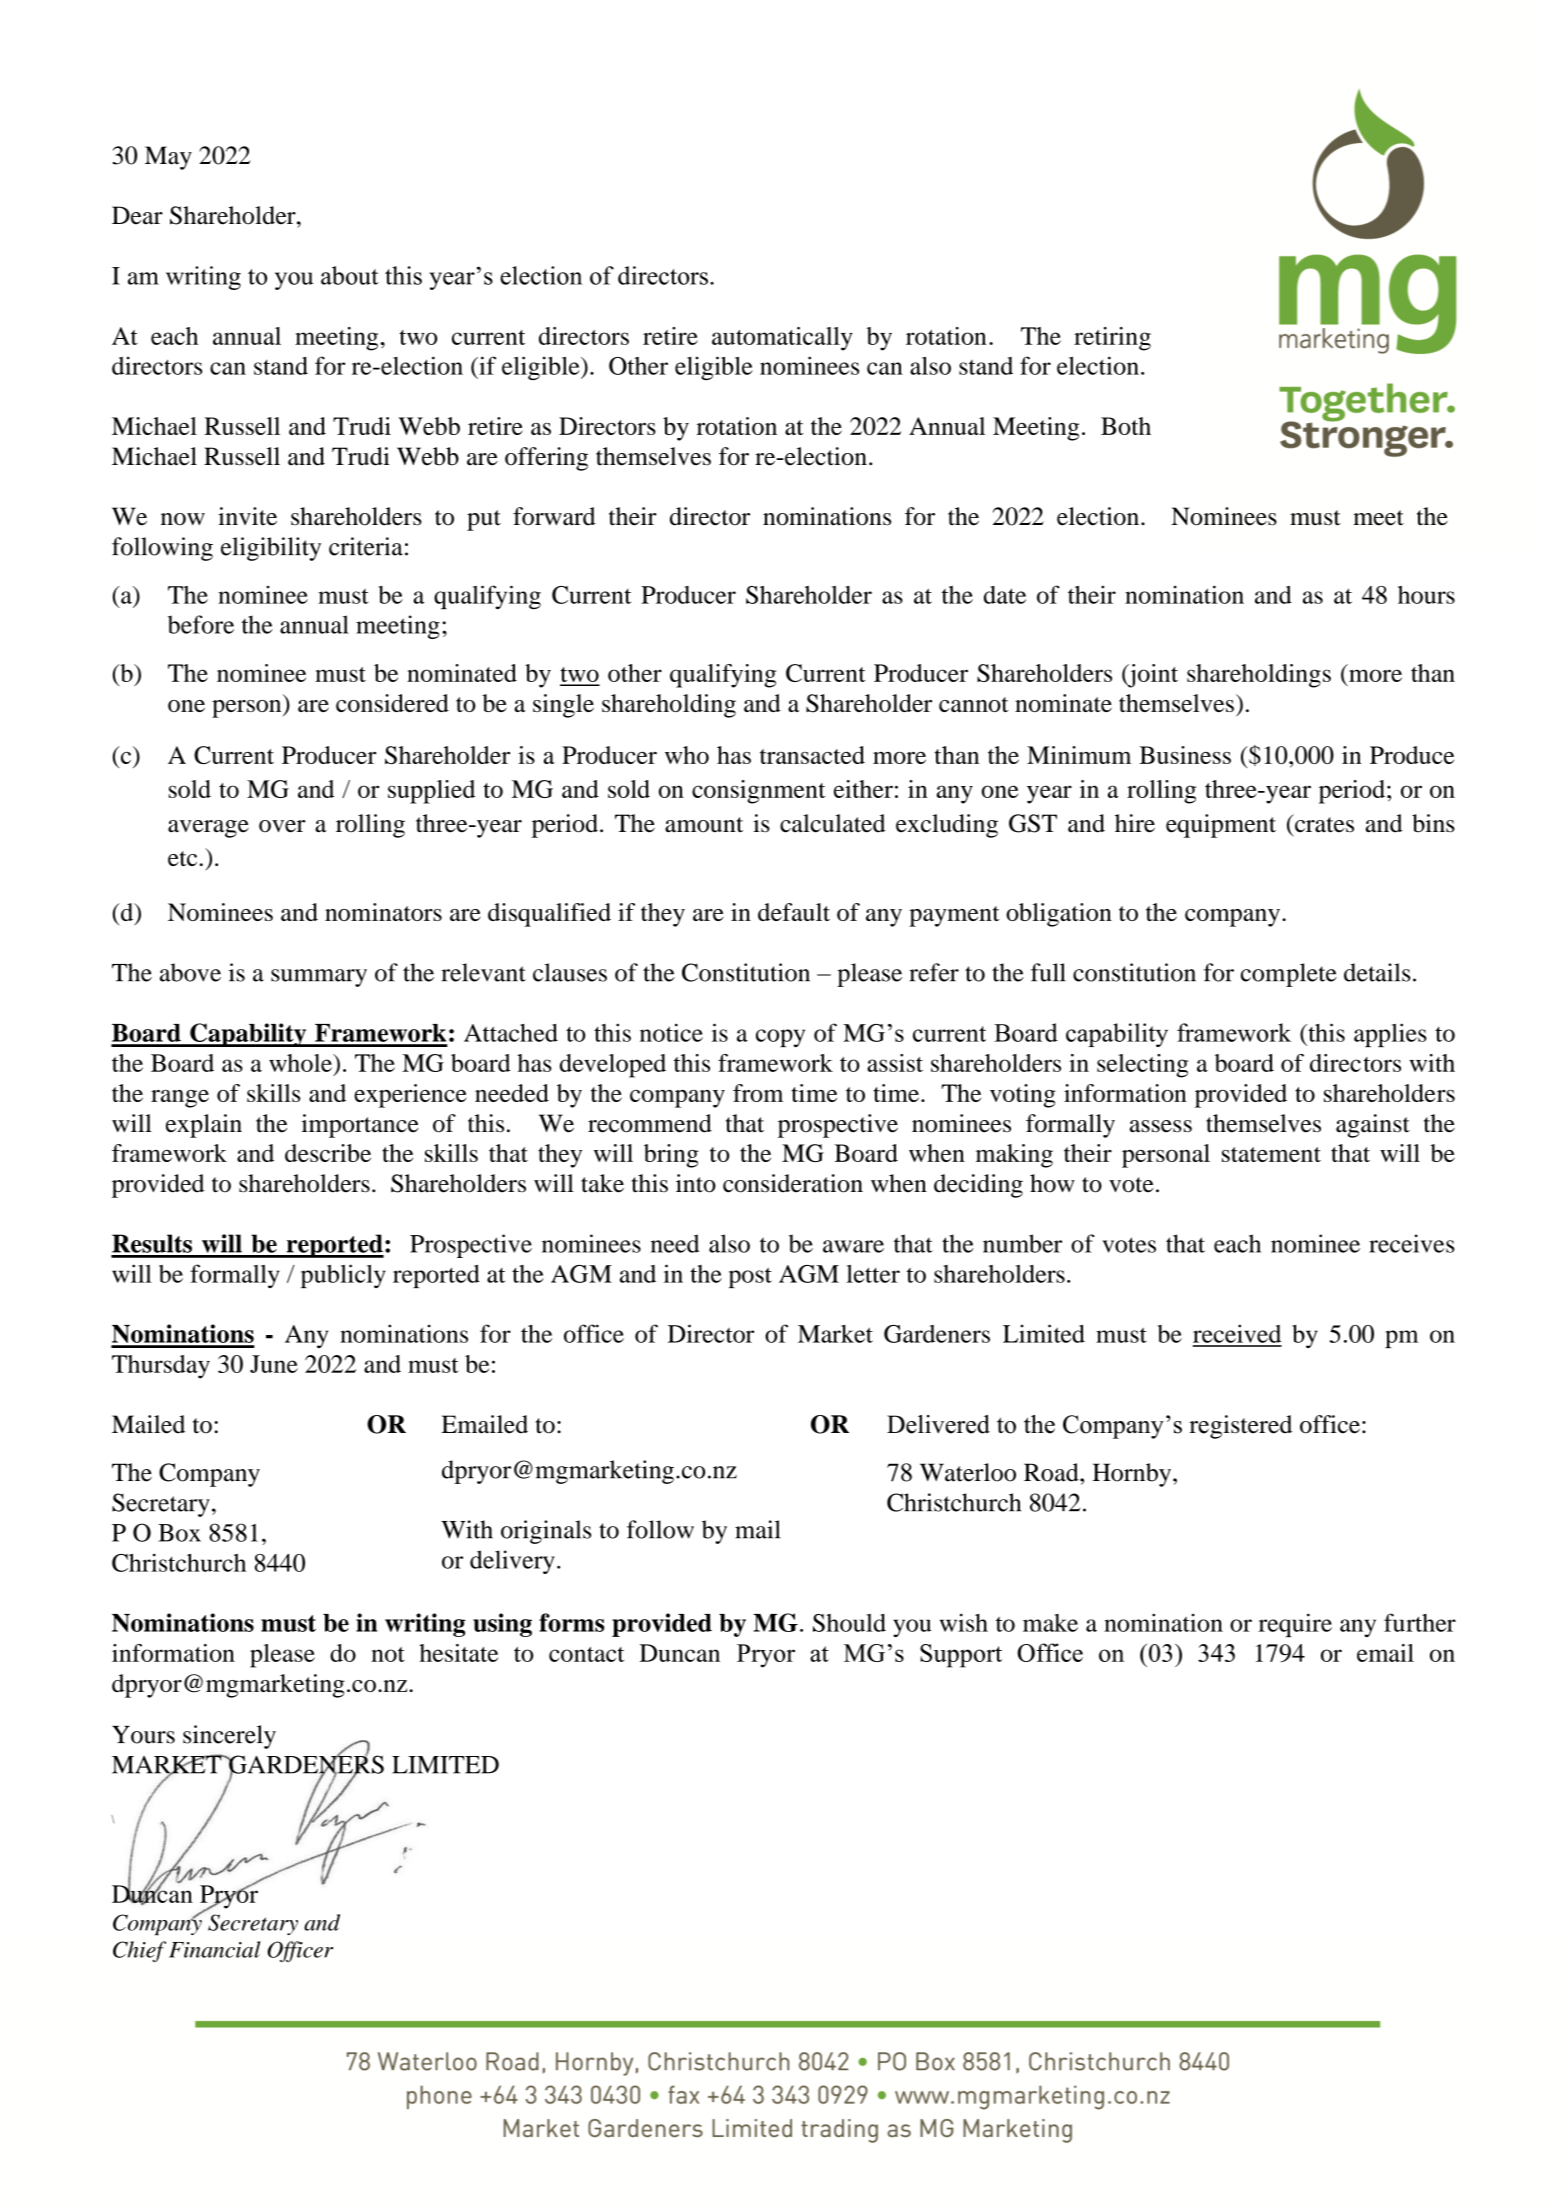 The image size is (1559, 2204). What do you see at coordinates (349, 275) in the document?
I see `about` at bounding box center [349, 275].
